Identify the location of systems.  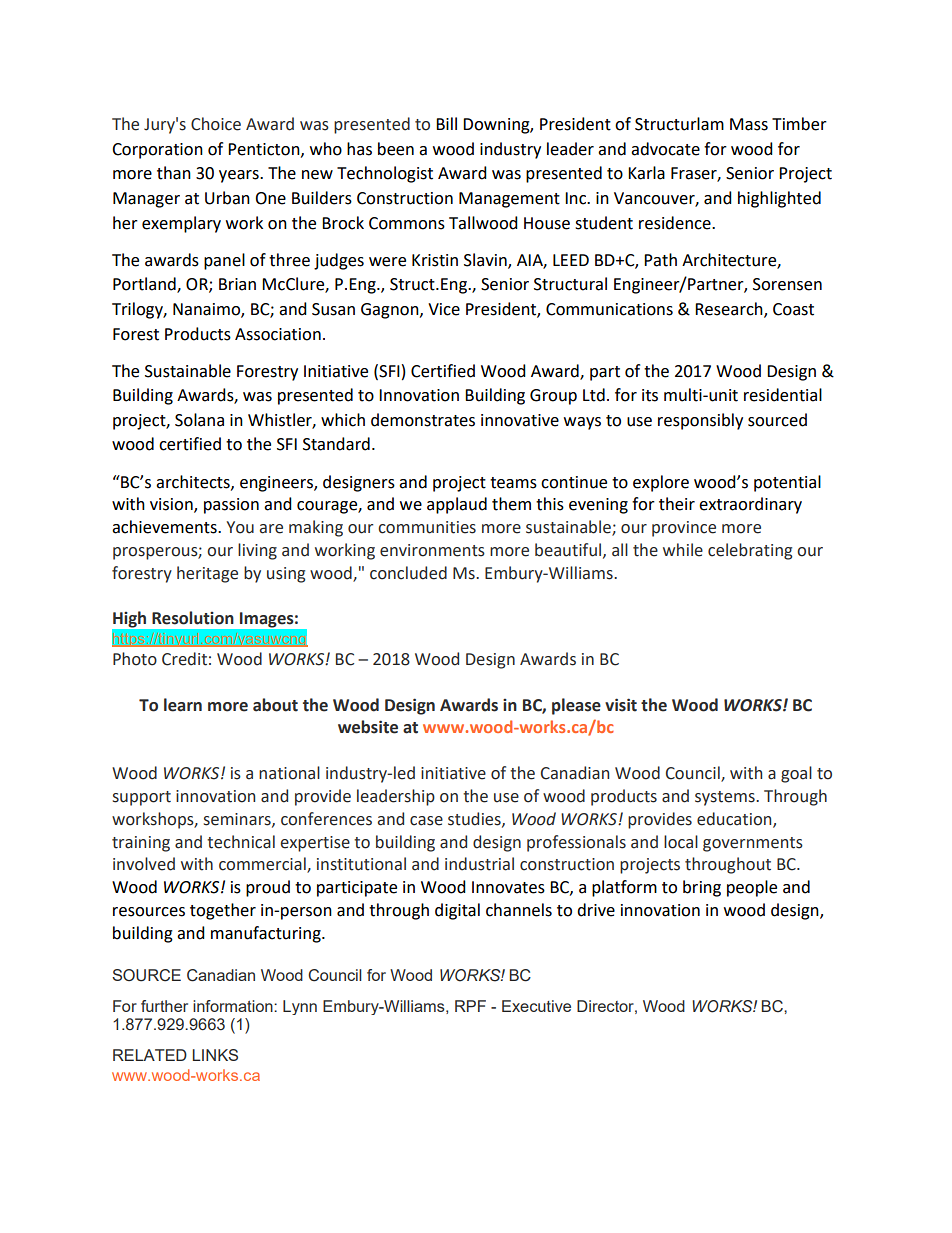
(726, 798).
